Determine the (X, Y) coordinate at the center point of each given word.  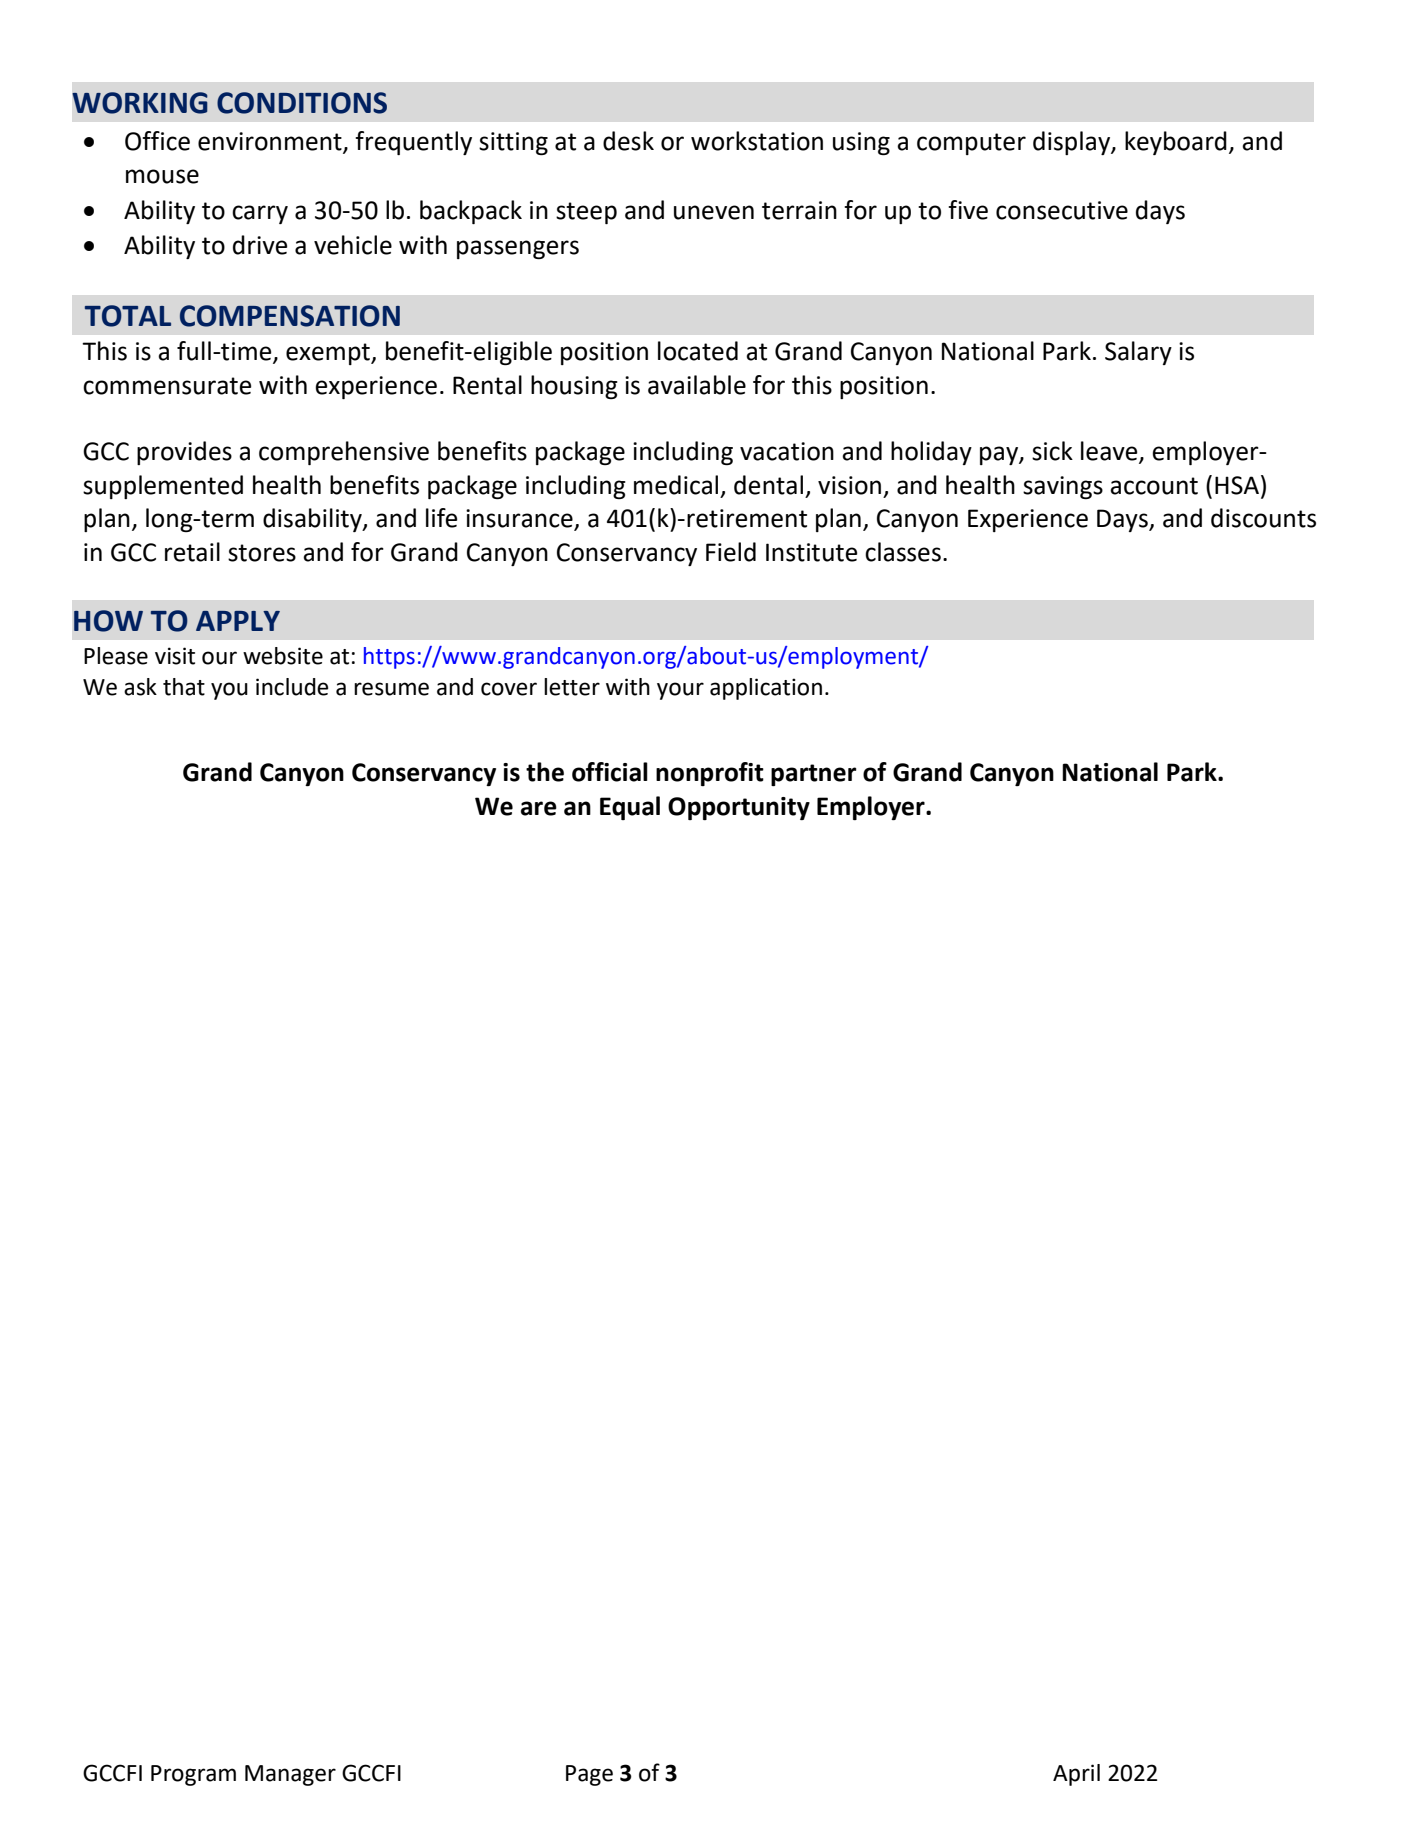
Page (589, 1775)
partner (814, 775)
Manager (290, 1775)
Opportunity (739, 808)
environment (271, 142)
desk (628, 141)
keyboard (1176, 143)
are (539, 808)
